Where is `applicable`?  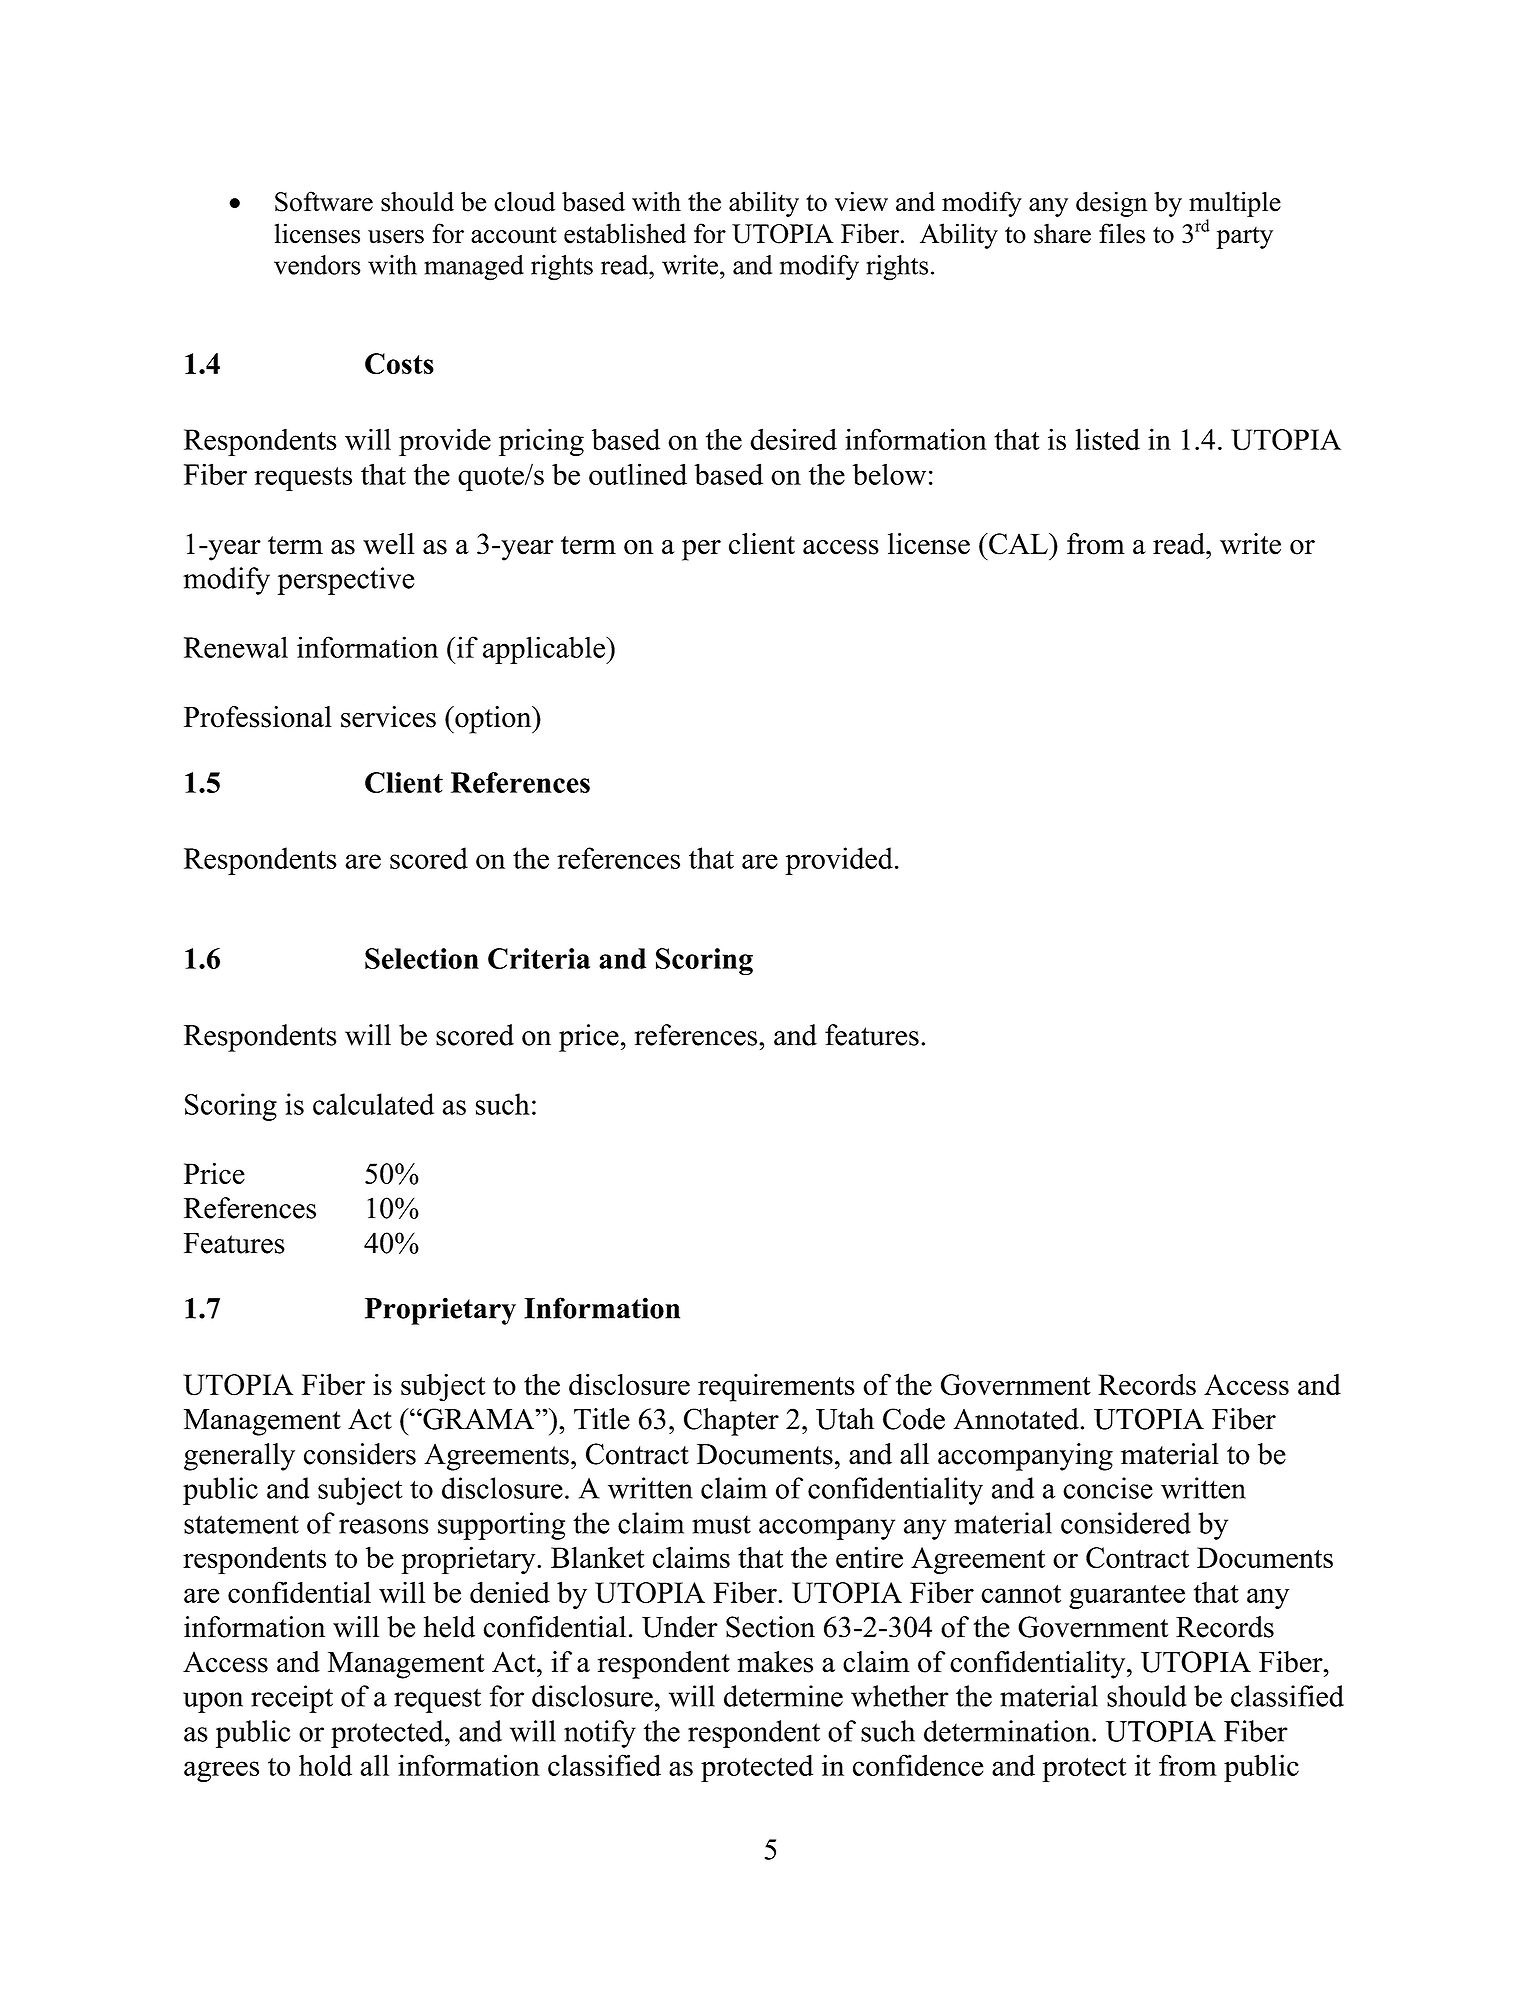 applicable is located at coordinates (545, 650).
